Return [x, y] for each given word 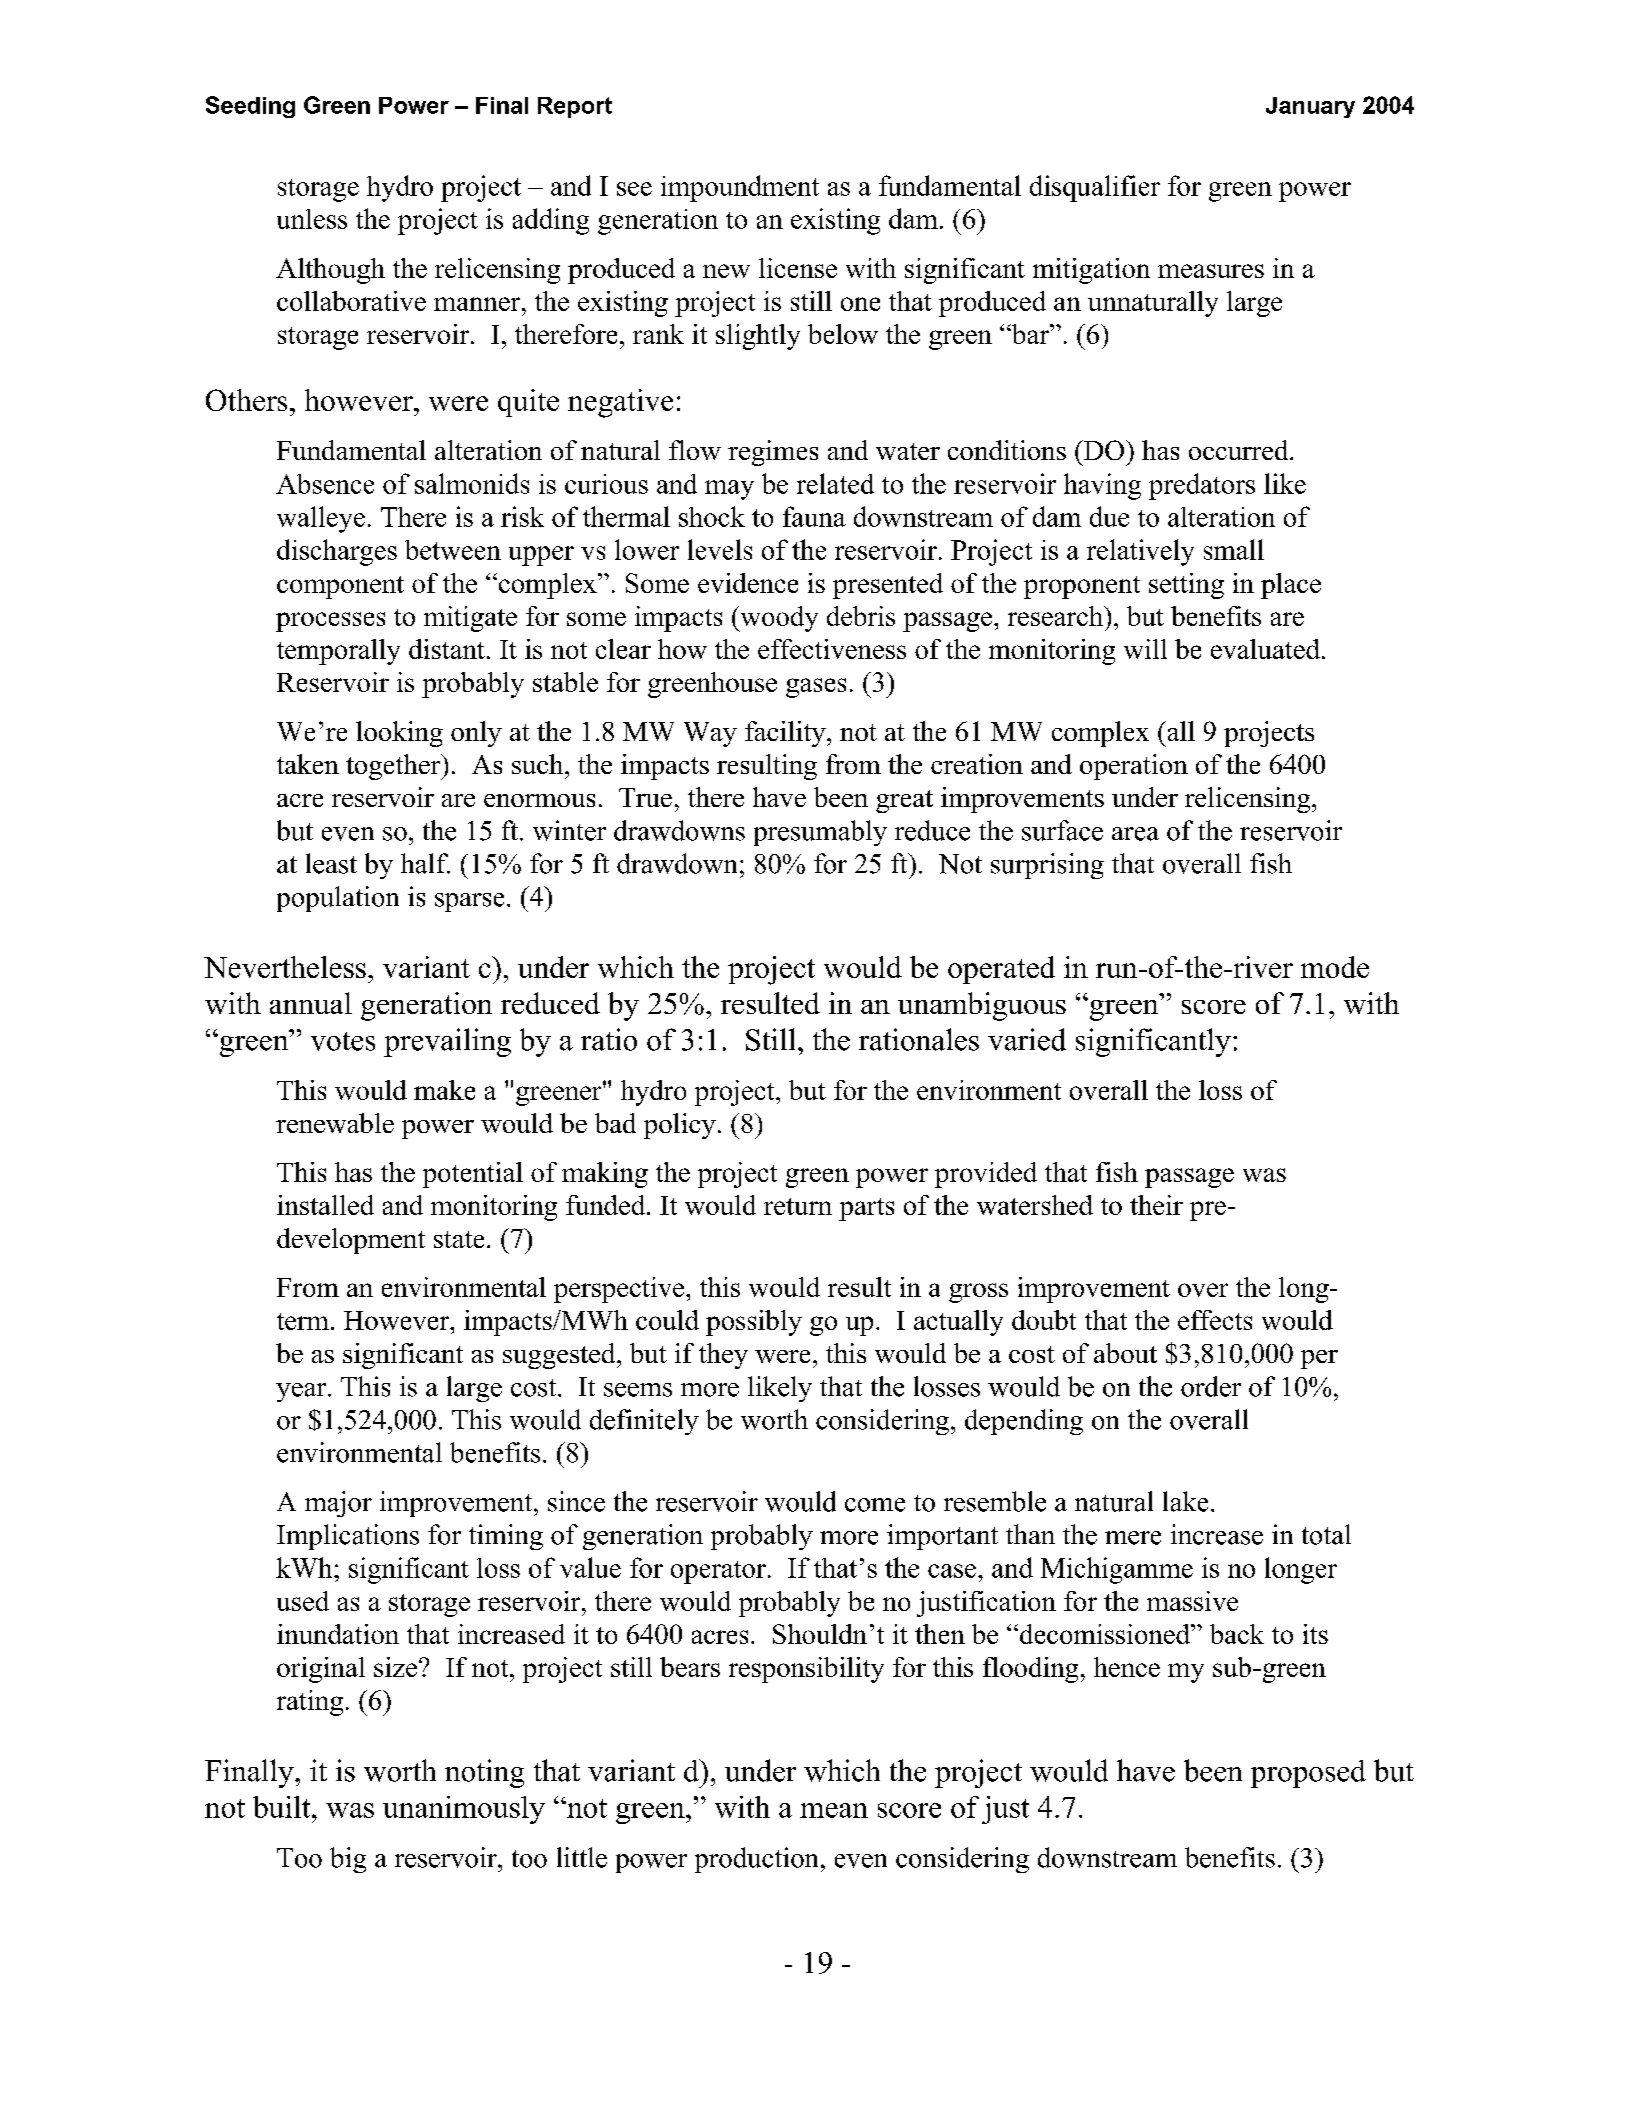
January [1310, 107]
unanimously [464, 1810]
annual [311, 1003]
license [798, 268]
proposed [1308, 1774]
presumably [820, 833]
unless [312, 219]
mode [1335, 967]
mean [834, 1810]
